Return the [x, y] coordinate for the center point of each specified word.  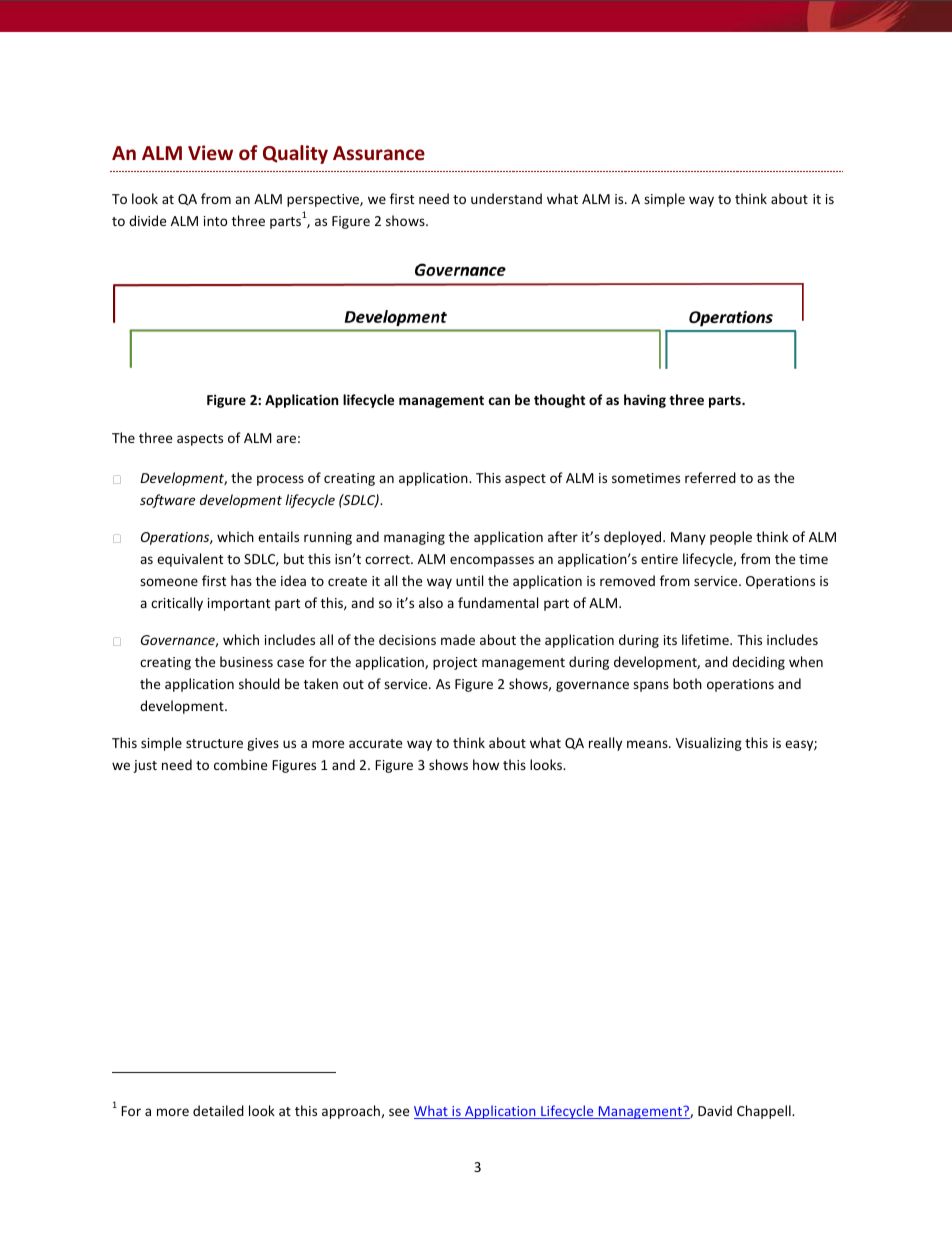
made [458, 639]
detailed [218, 1110]
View [210, 152]
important [239, 604]
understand [506, 198]
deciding [758, 663]
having [645, 401]
